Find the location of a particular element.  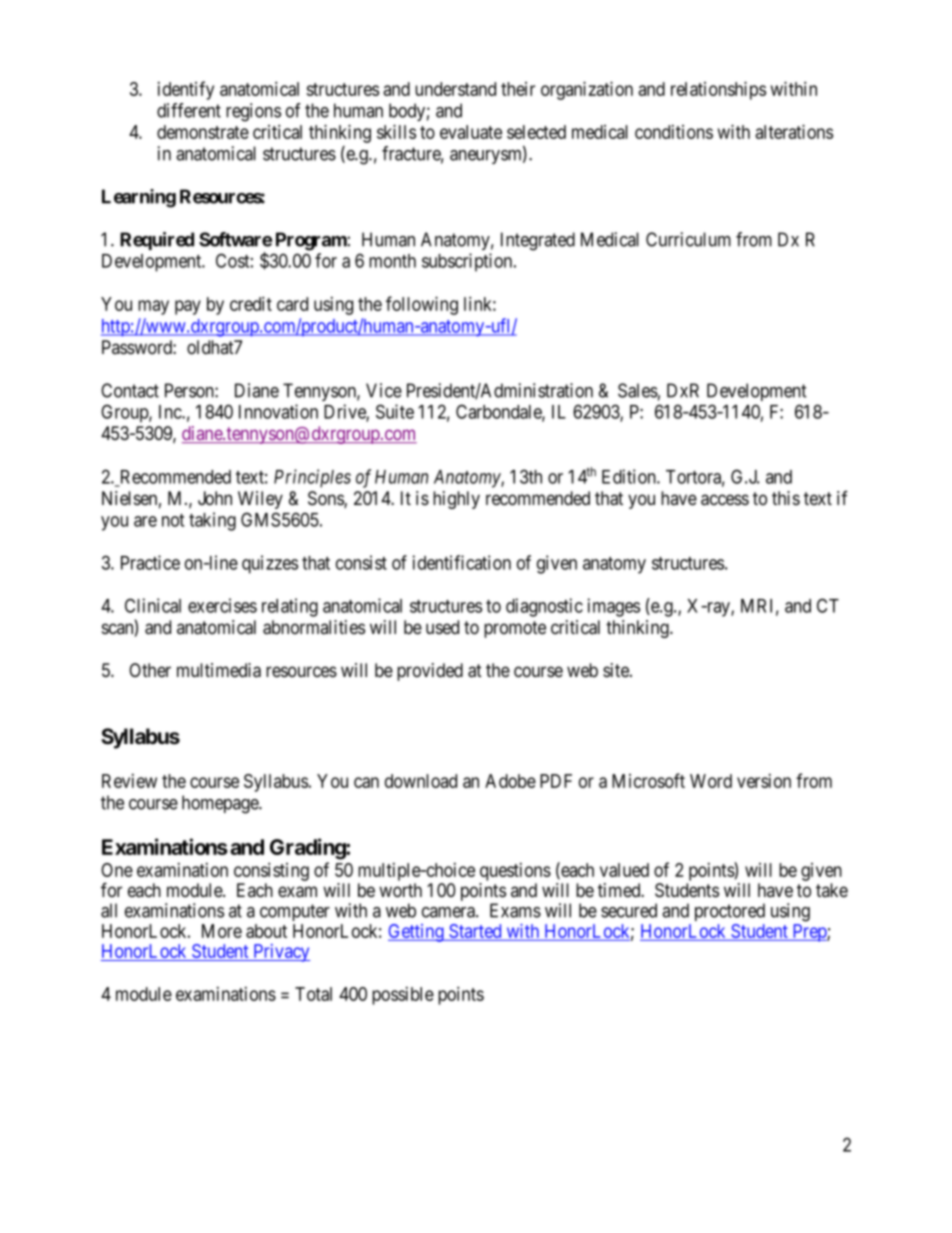

More is located at coordinates (222, 931).
